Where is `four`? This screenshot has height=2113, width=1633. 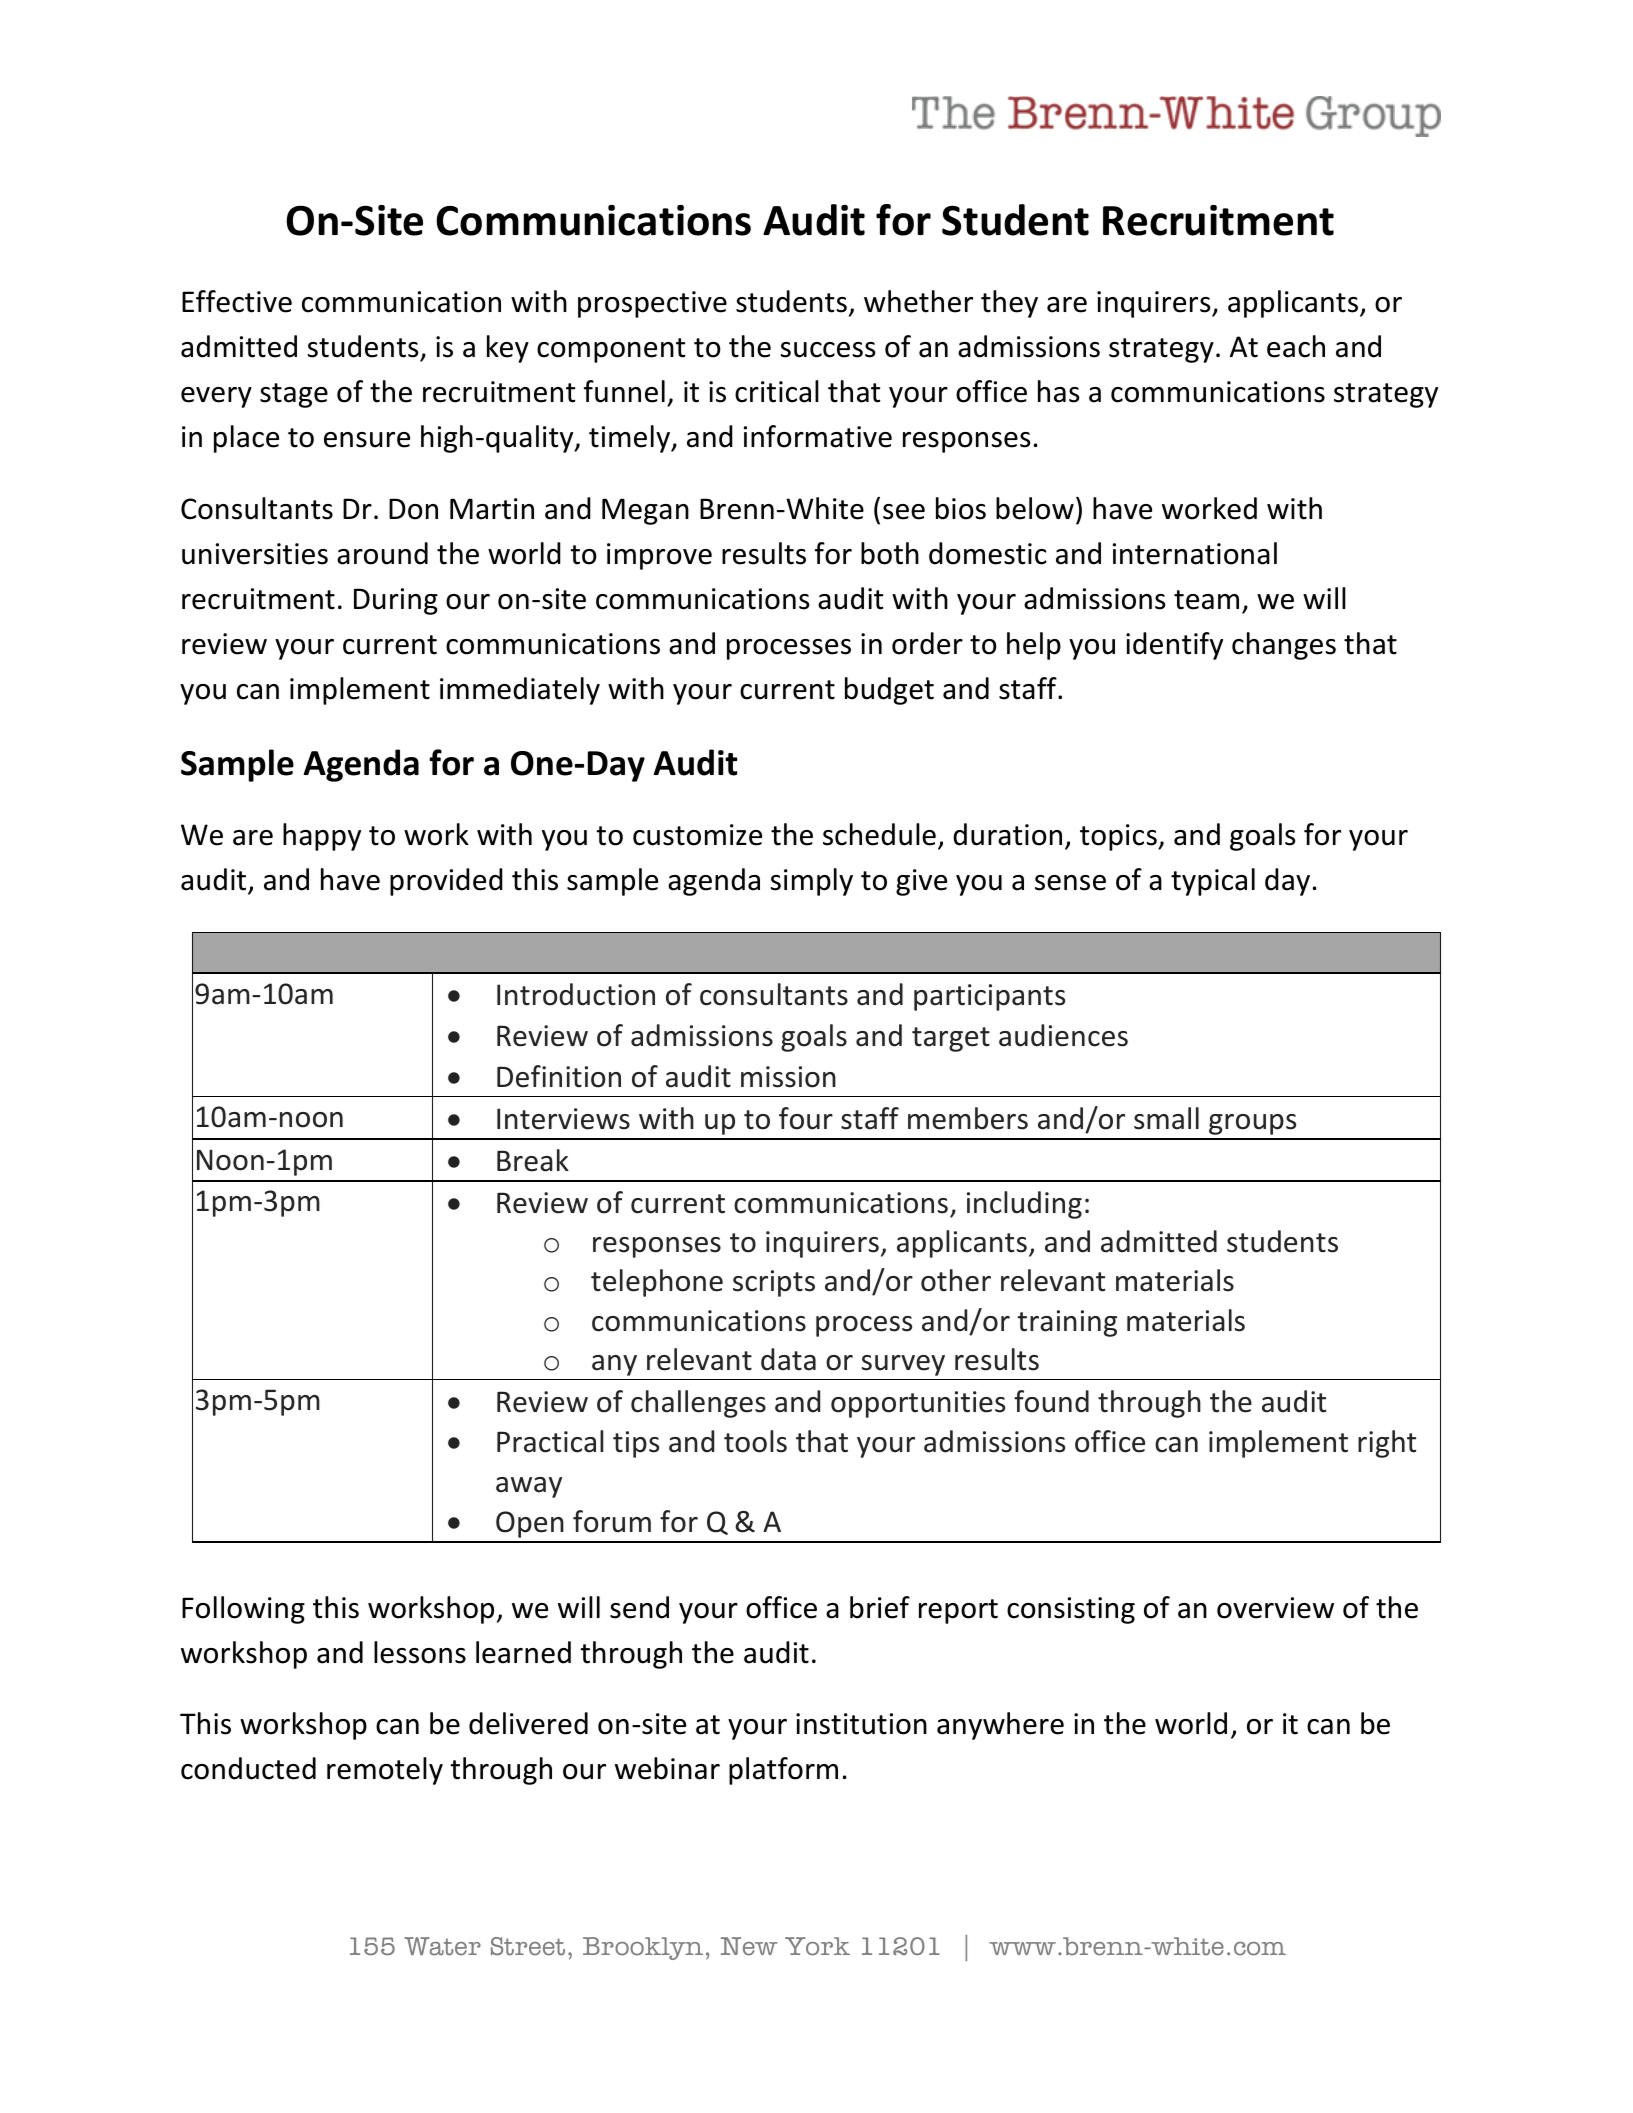
four is located at coordinates (806, 1118).
